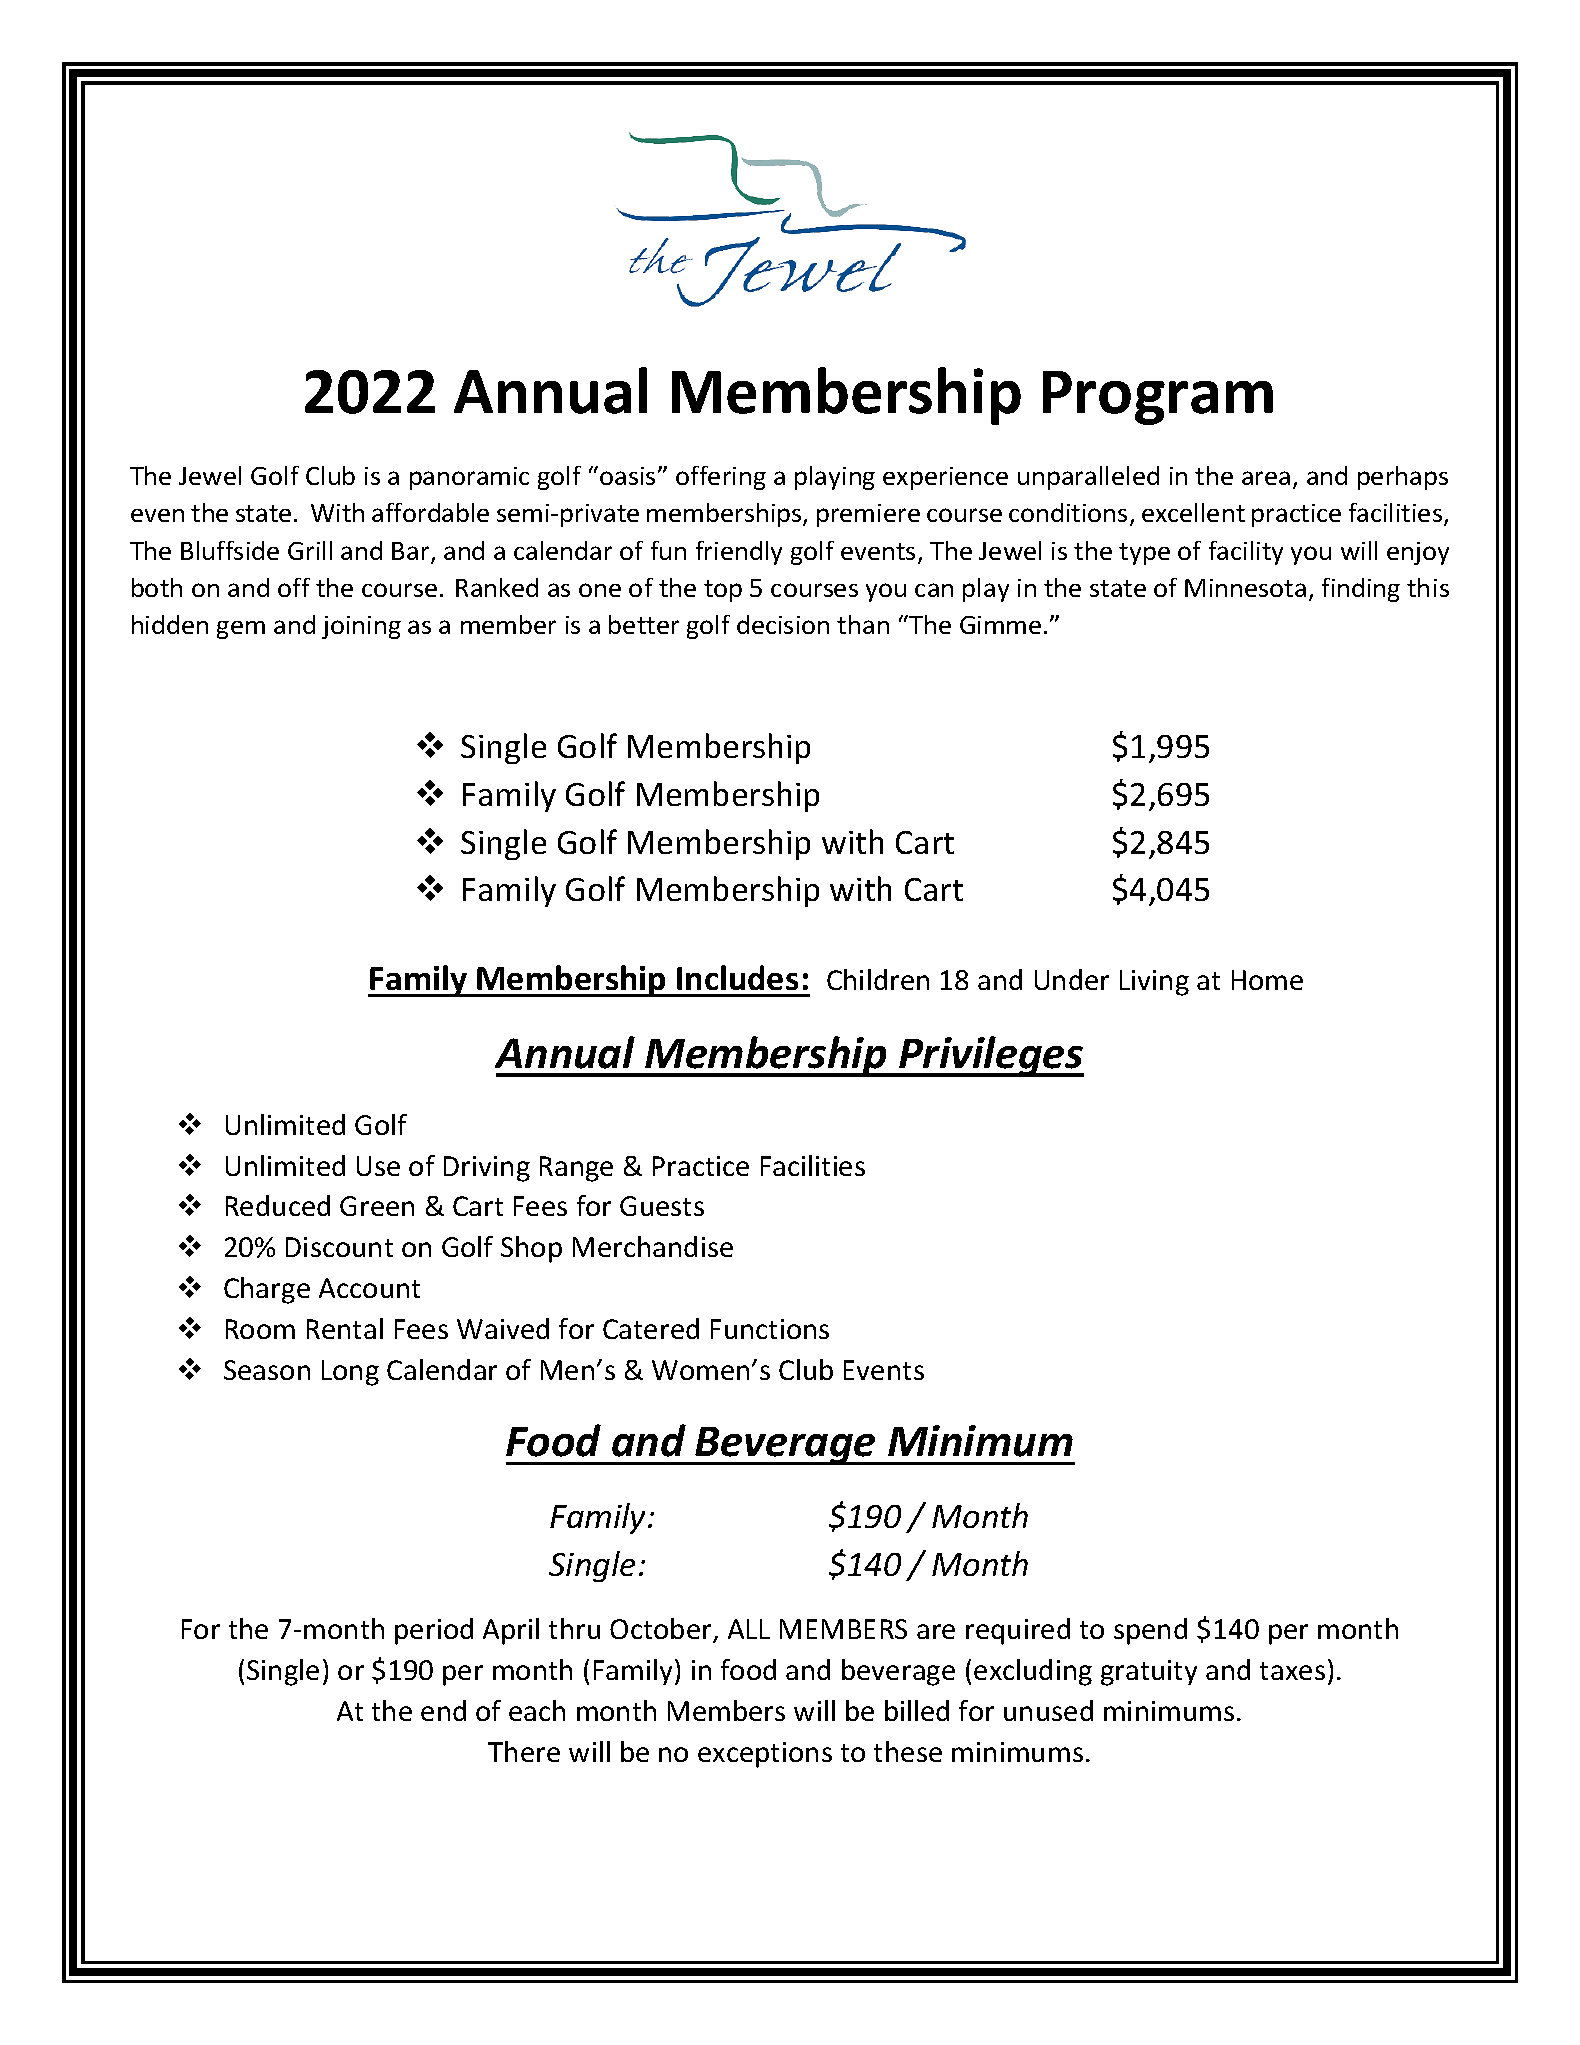 The width and height of the image is (1580, 2045). Describe the element at coordinates (783, 624) in the image. I see `decision` at that location.
